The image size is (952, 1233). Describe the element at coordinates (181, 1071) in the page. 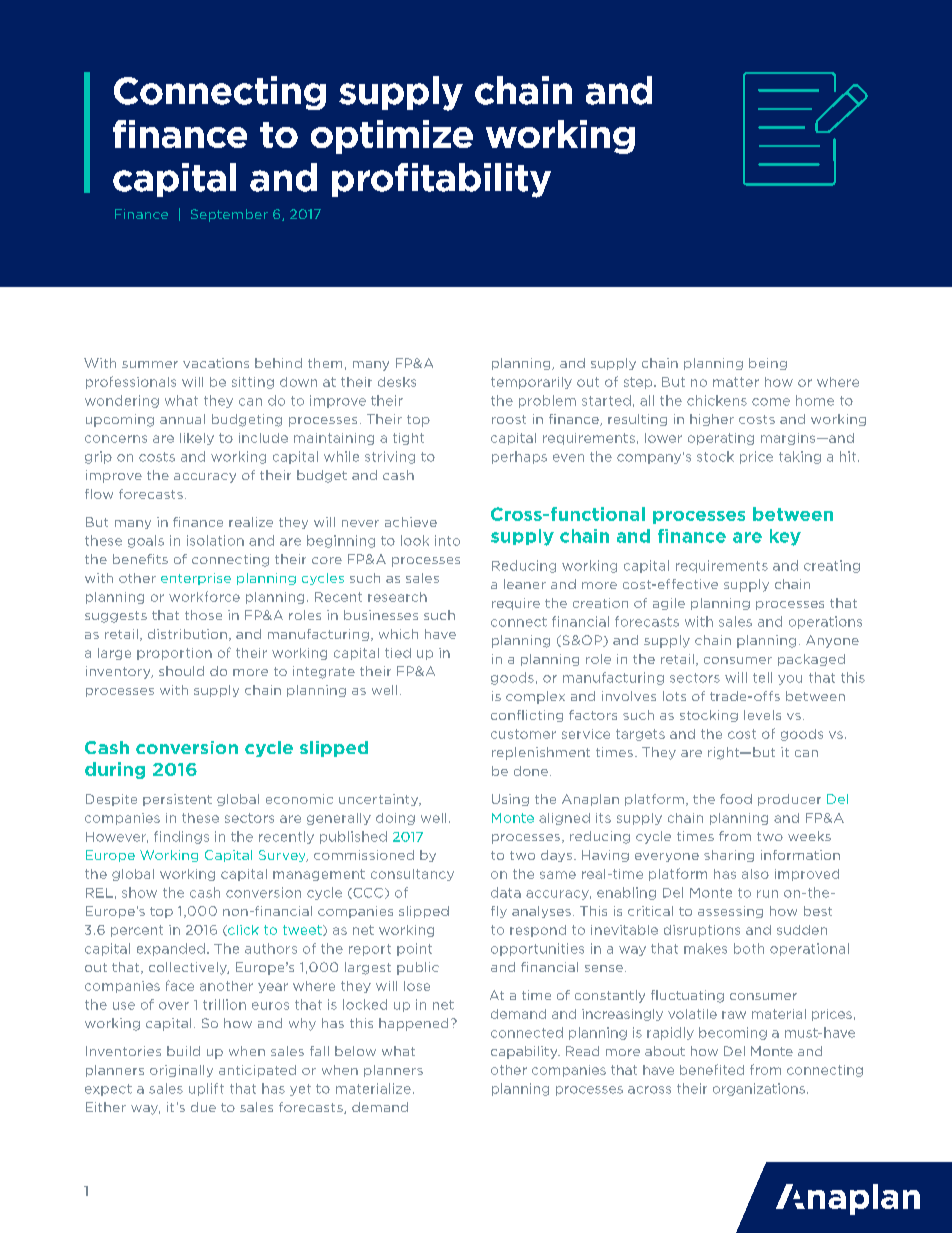

I see `originally` at that location.
